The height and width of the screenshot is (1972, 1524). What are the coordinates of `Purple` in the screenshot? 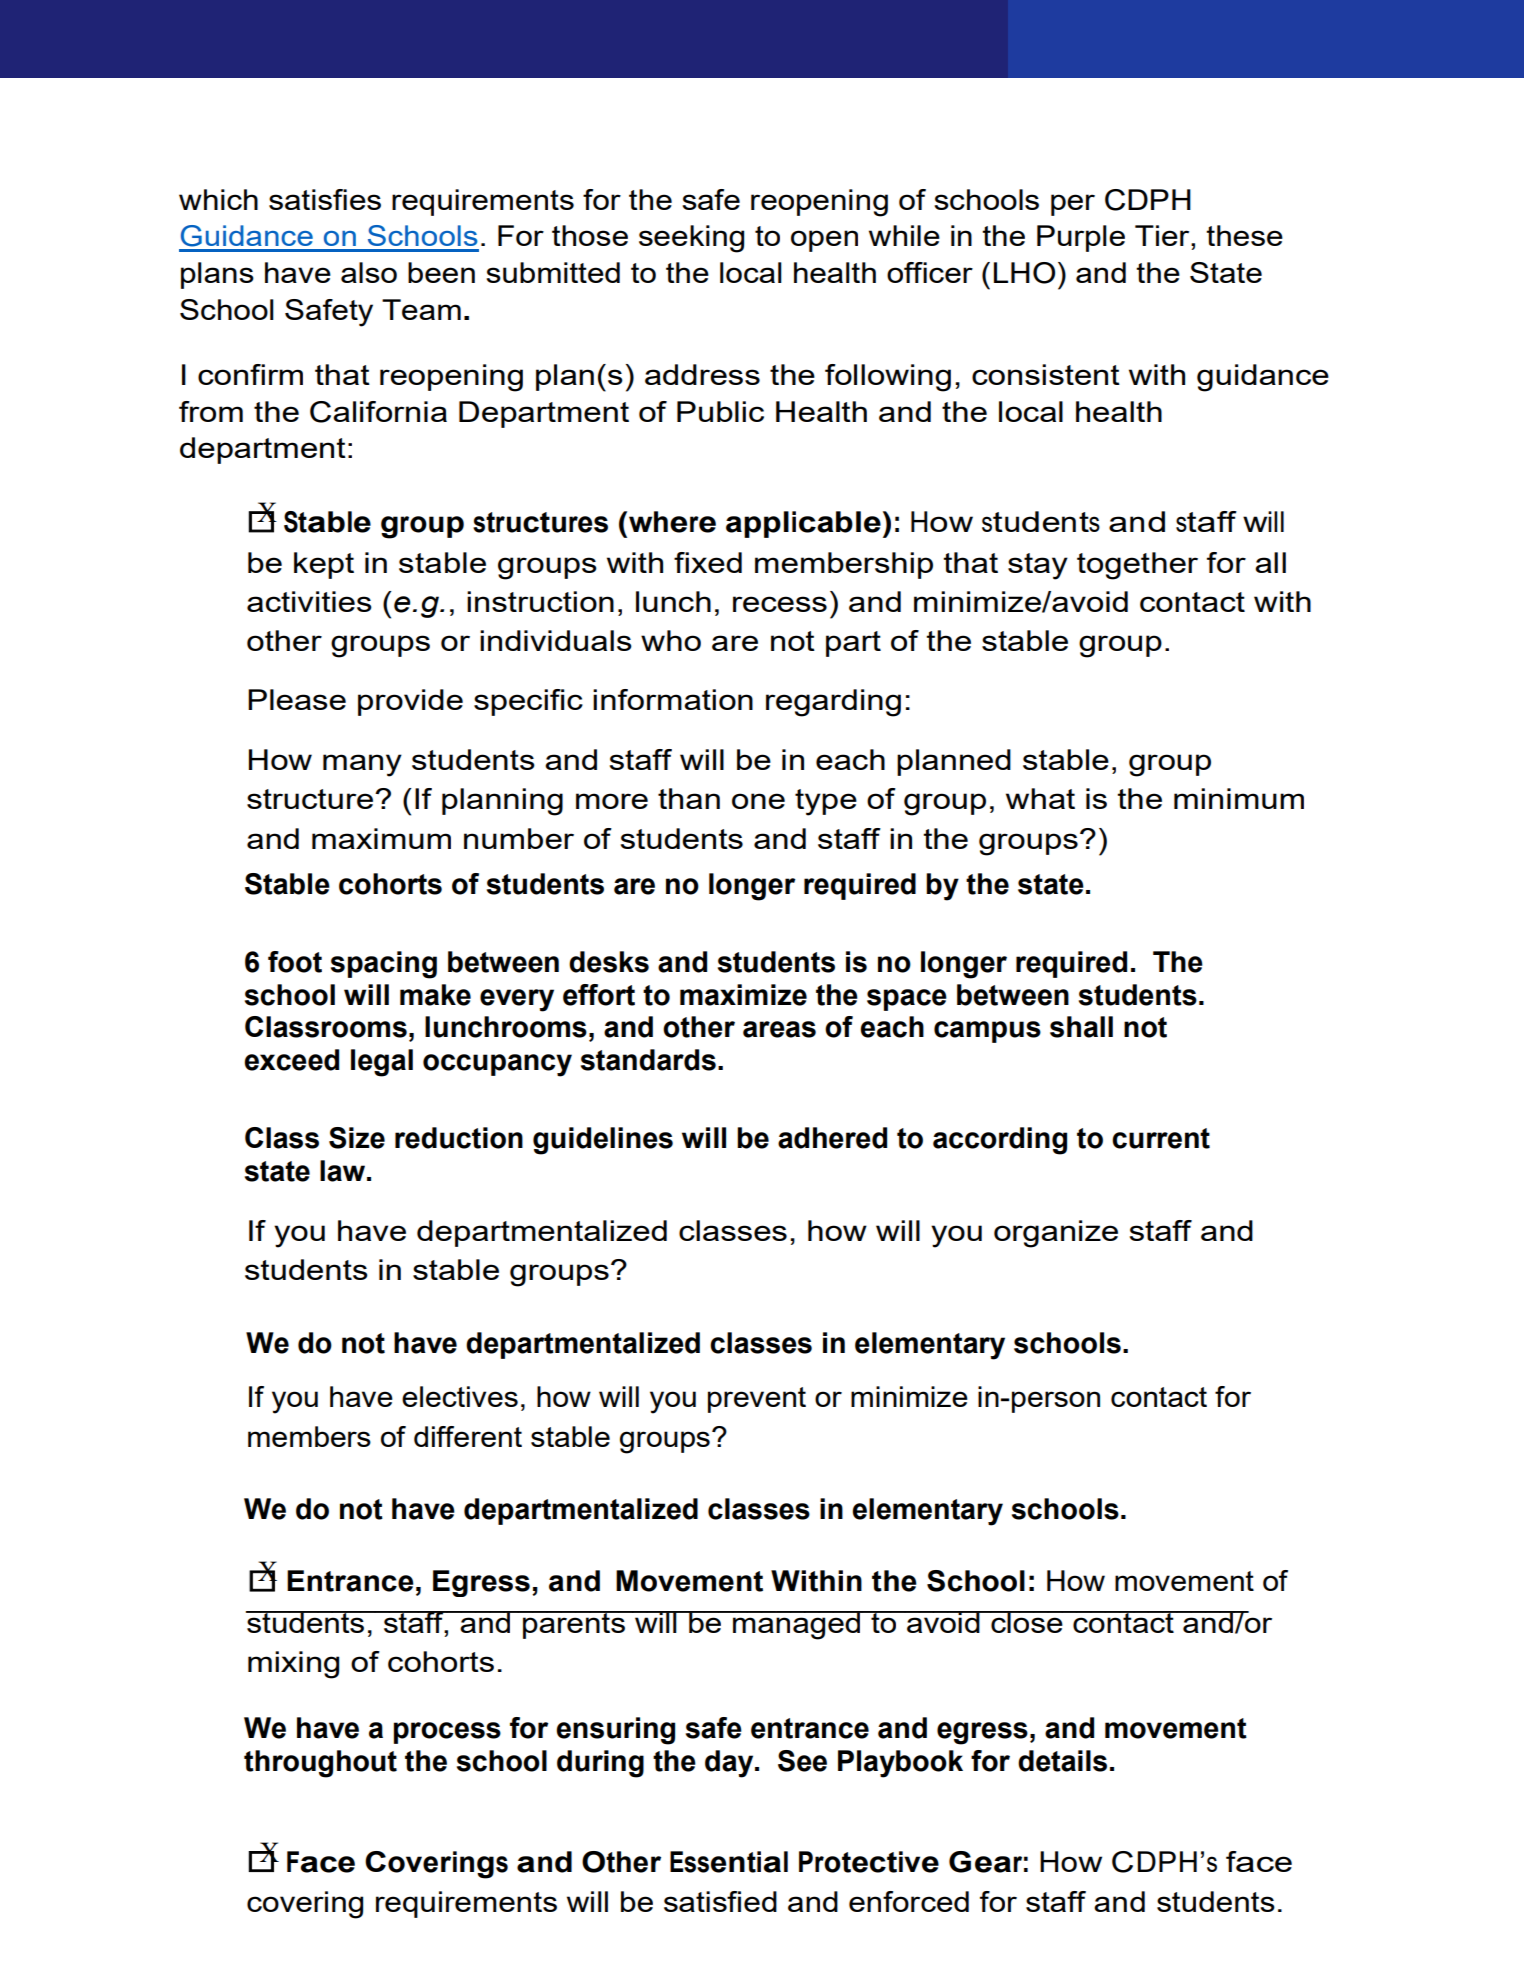 It's located at (1081, 238).
